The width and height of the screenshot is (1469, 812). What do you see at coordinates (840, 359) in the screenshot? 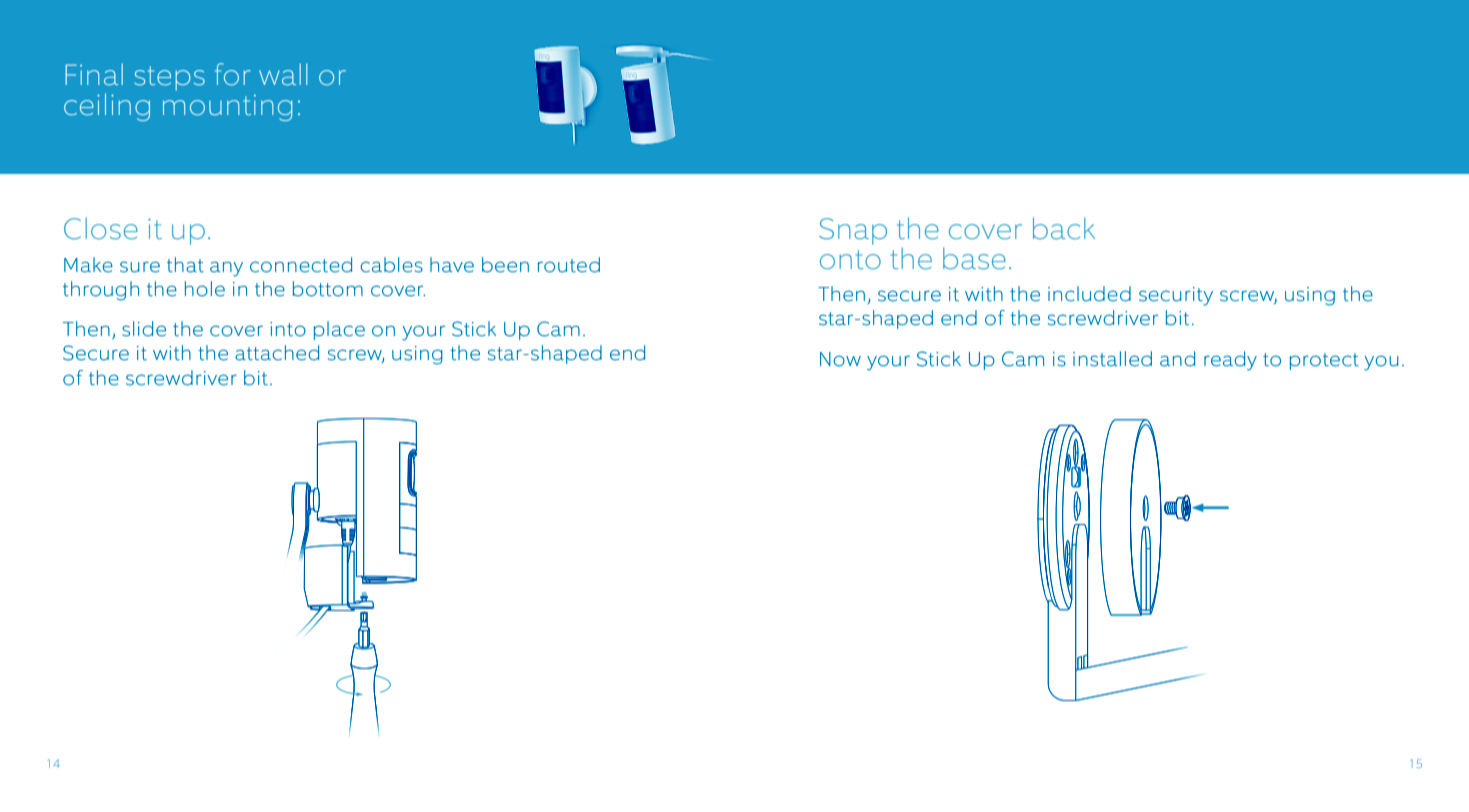
I see `Now` at bounding box center [840, 359].
